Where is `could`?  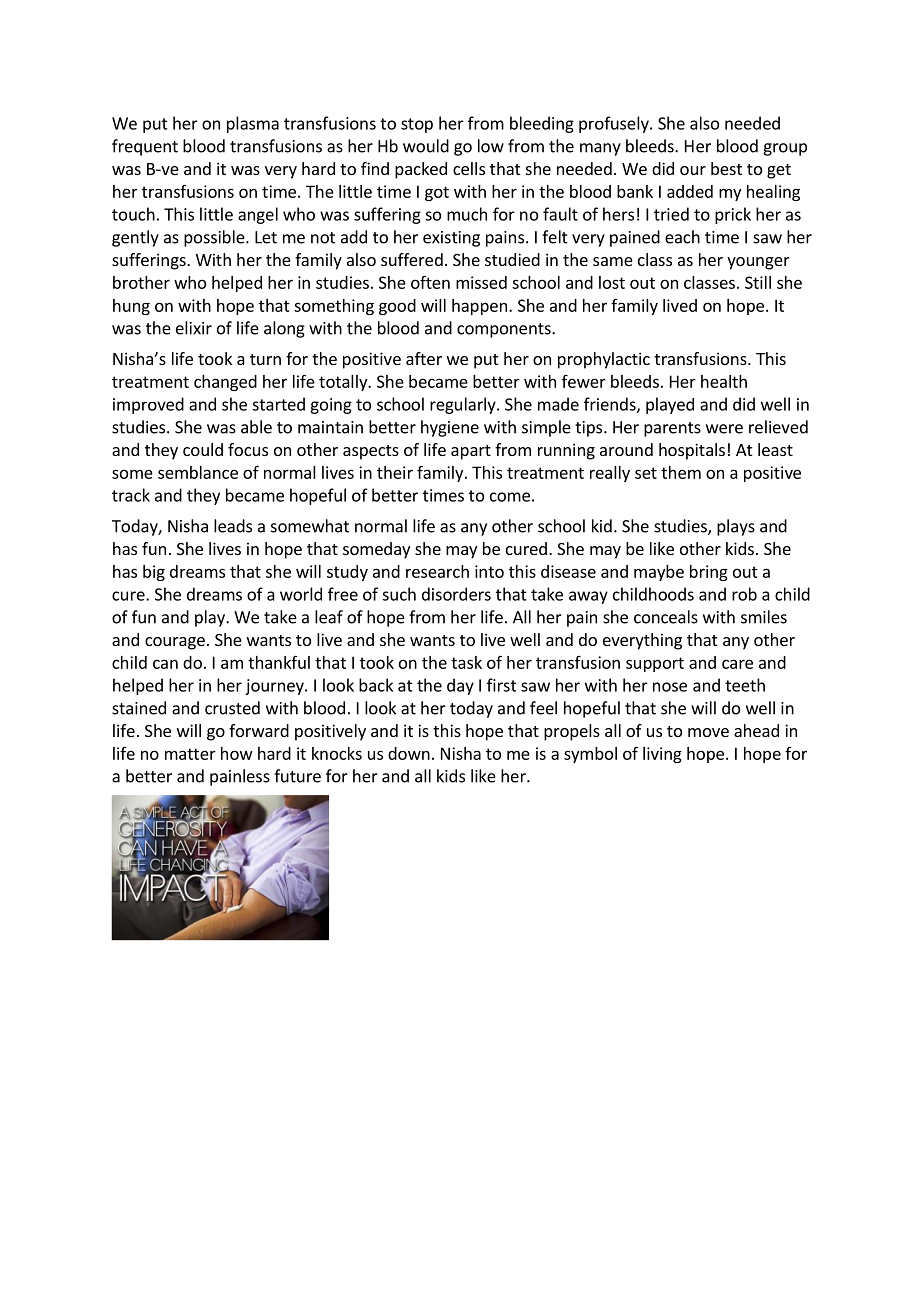 could is located at coordinates (203, 449).
